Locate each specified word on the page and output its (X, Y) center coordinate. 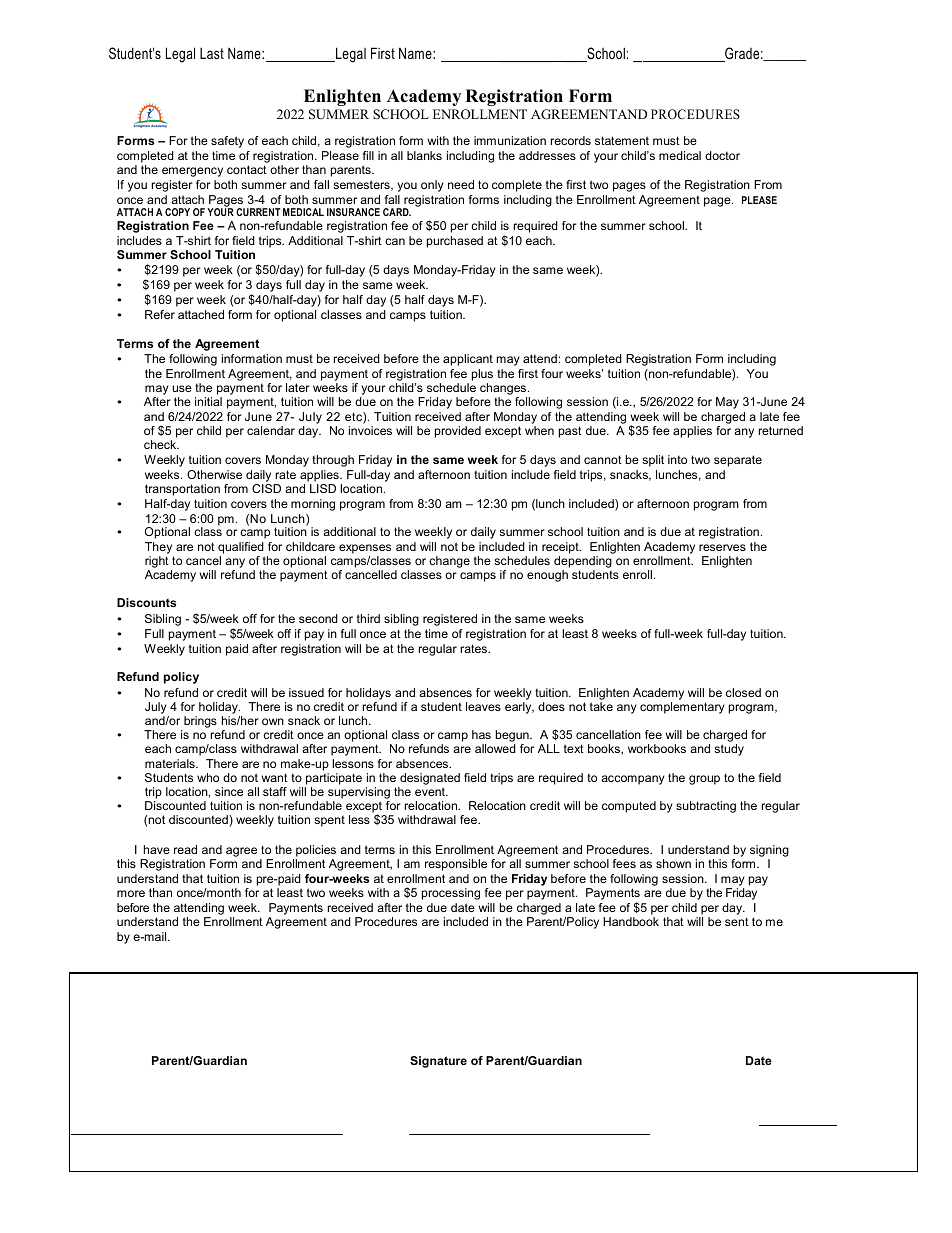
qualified (241, 548)
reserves (722, 547)
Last (212, 53)
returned (780, 430)
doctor (722, 155)
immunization (510, 140)
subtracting (706, 807)
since (229, 791)
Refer (160, 314)
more (131, 893)
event (431, 791)
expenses (365, 549)
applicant (468, 360)
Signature (438, 1062)
